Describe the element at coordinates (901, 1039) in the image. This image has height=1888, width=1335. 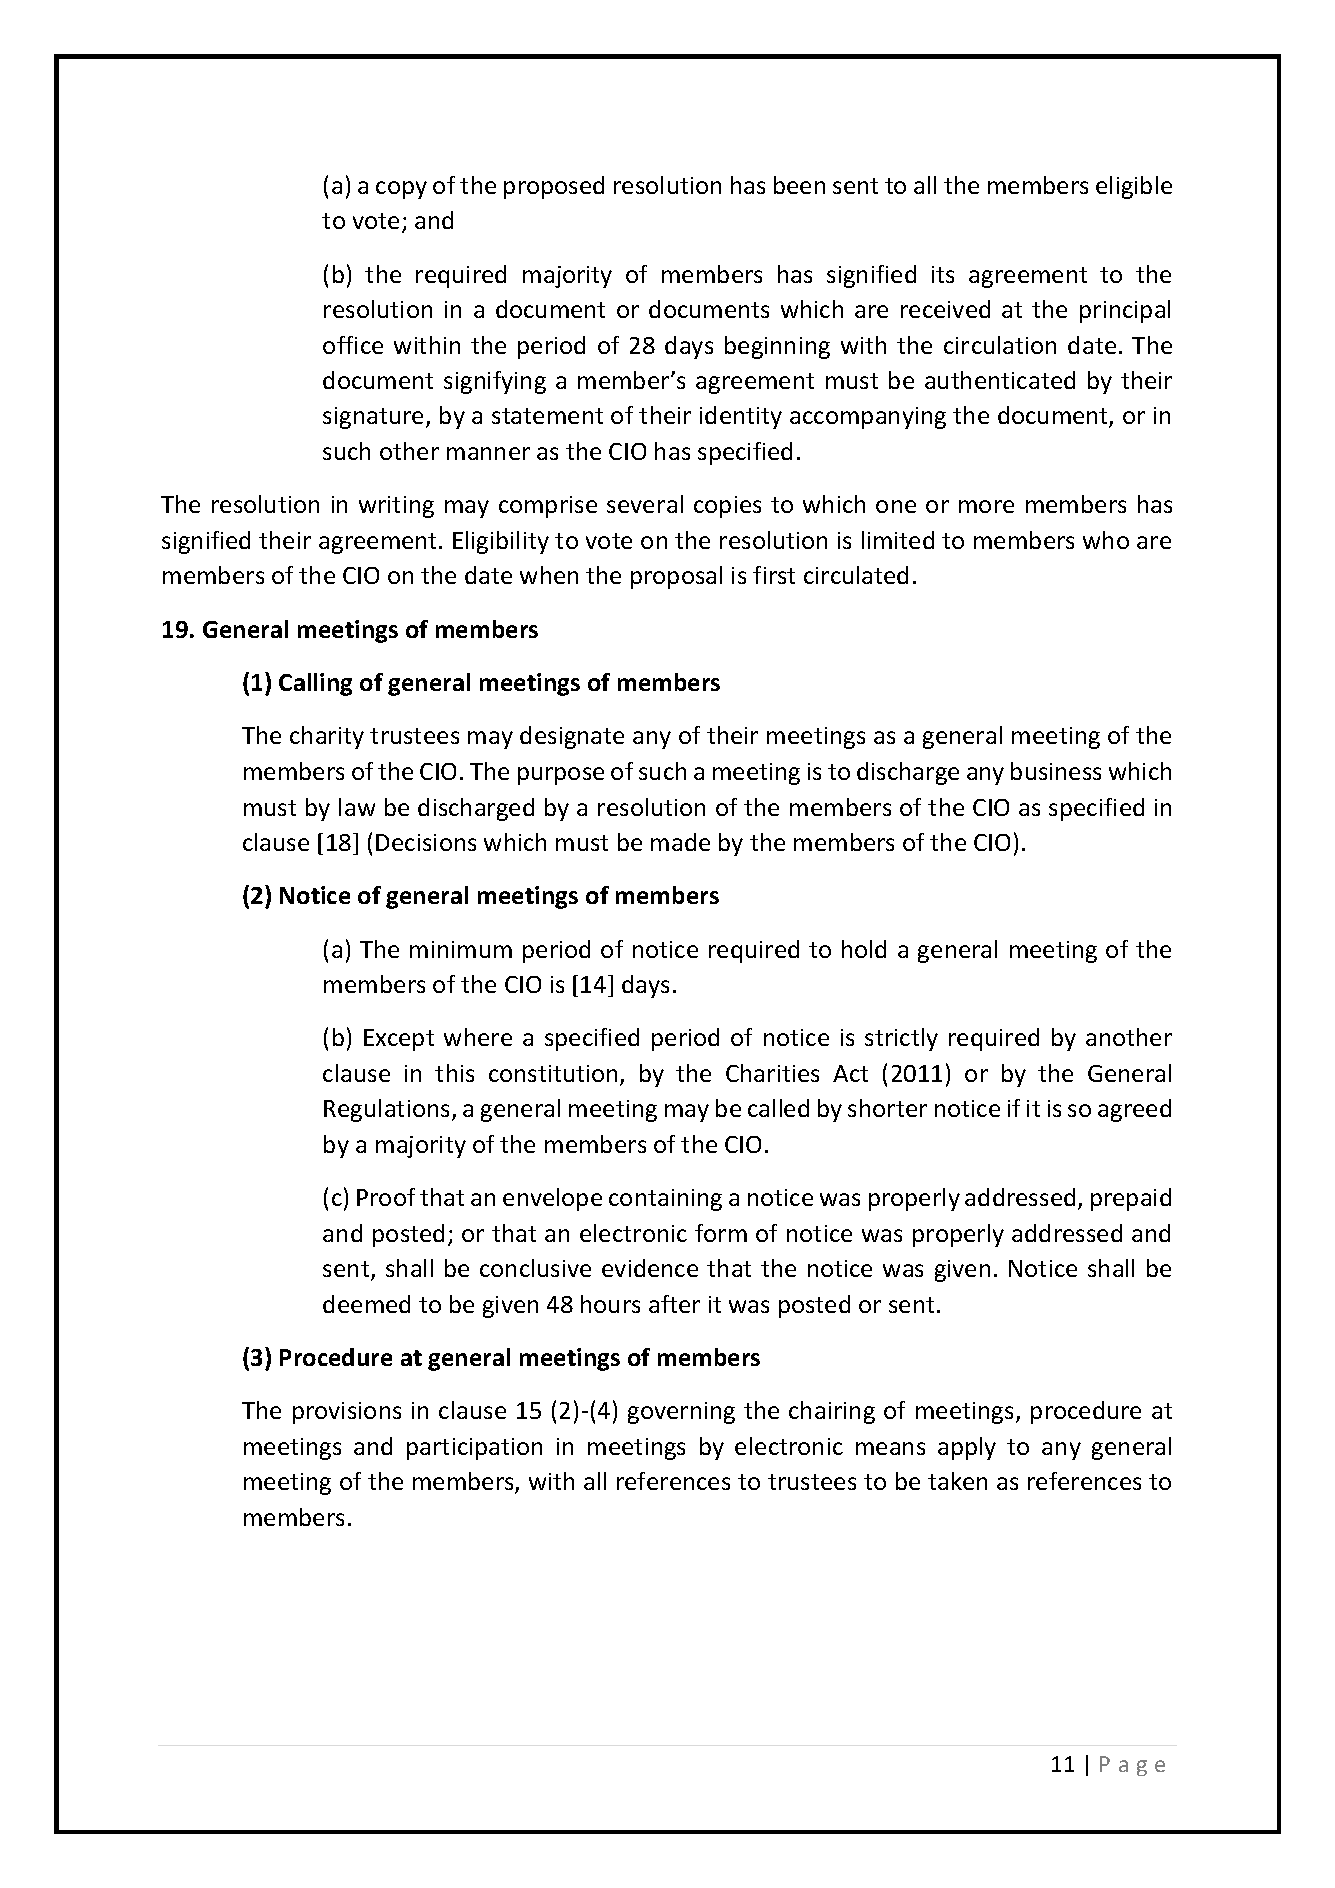
I see `strictly` at that location.
